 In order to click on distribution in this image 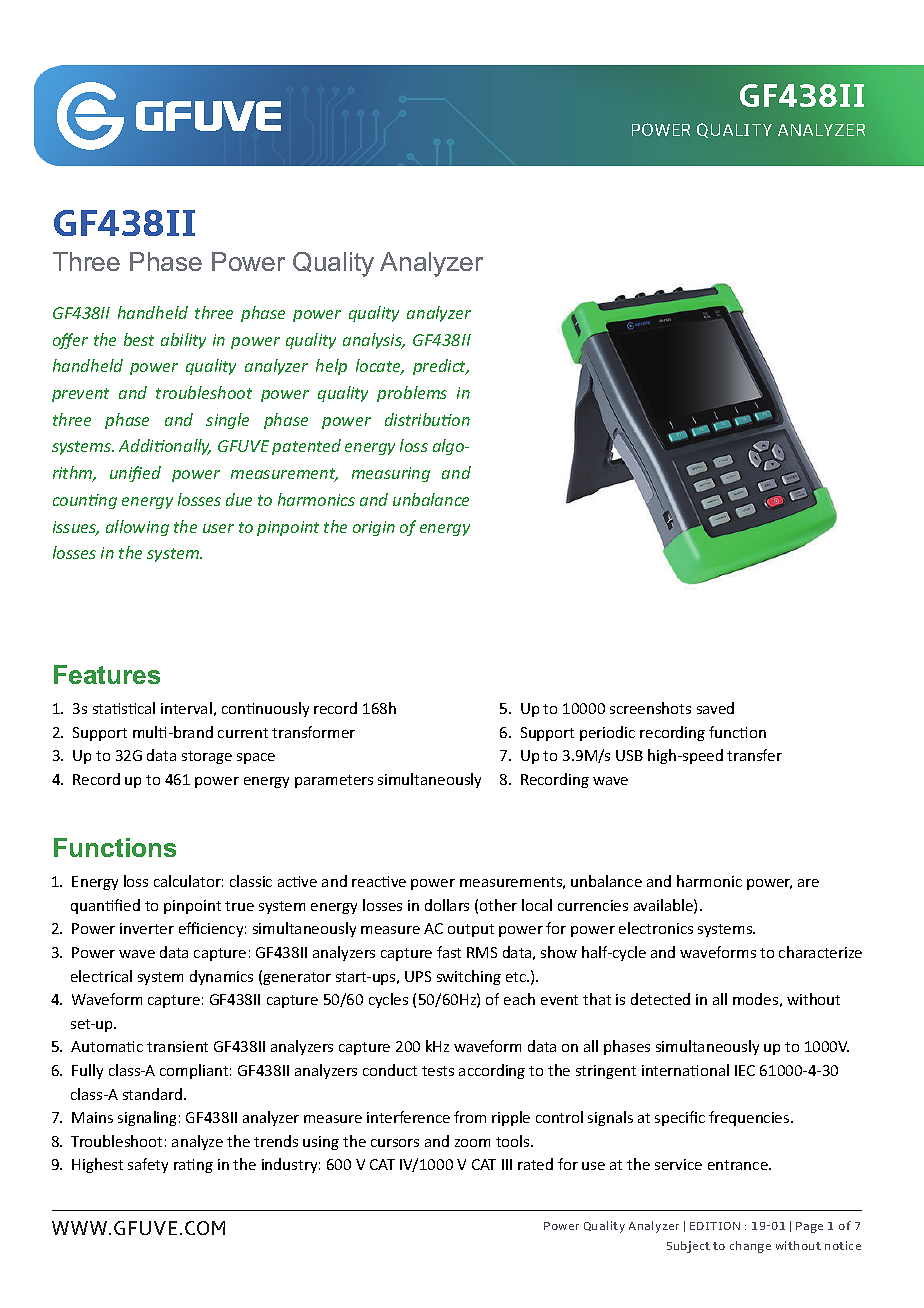, I will do `click(427, 419)`.
